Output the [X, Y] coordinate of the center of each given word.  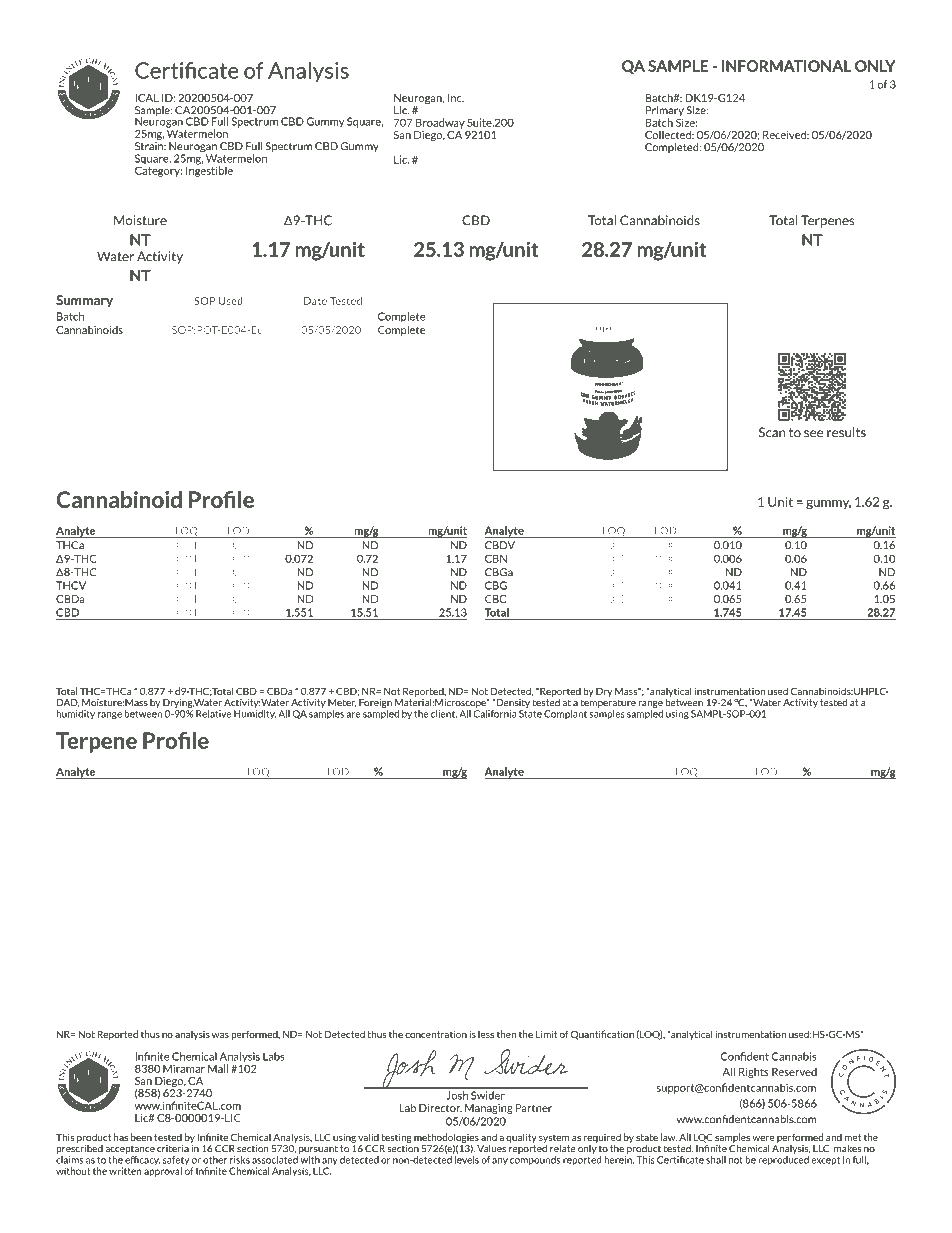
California [495, 712]
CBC [495, 599]
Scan [772, 432]
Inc [456, 98]
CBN [496, 558]
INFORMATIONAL [786, 66]
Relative [213, 714]
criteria [173, 1149]
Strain [150, 145]
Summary [84, 301]
